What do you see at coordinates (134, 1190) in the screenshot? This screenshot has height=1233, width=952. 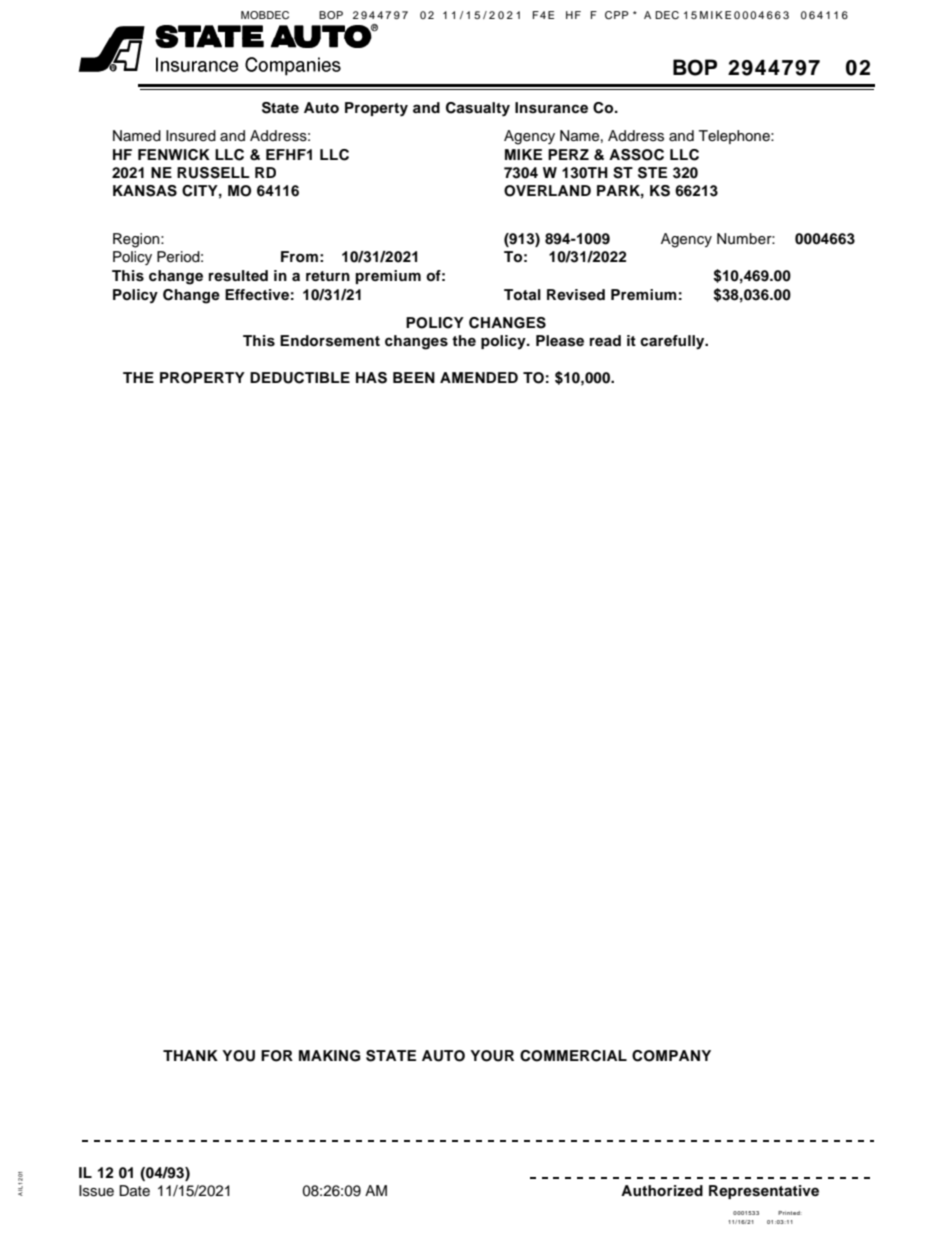 I see `Date` at bounding box center [134, 1190].
